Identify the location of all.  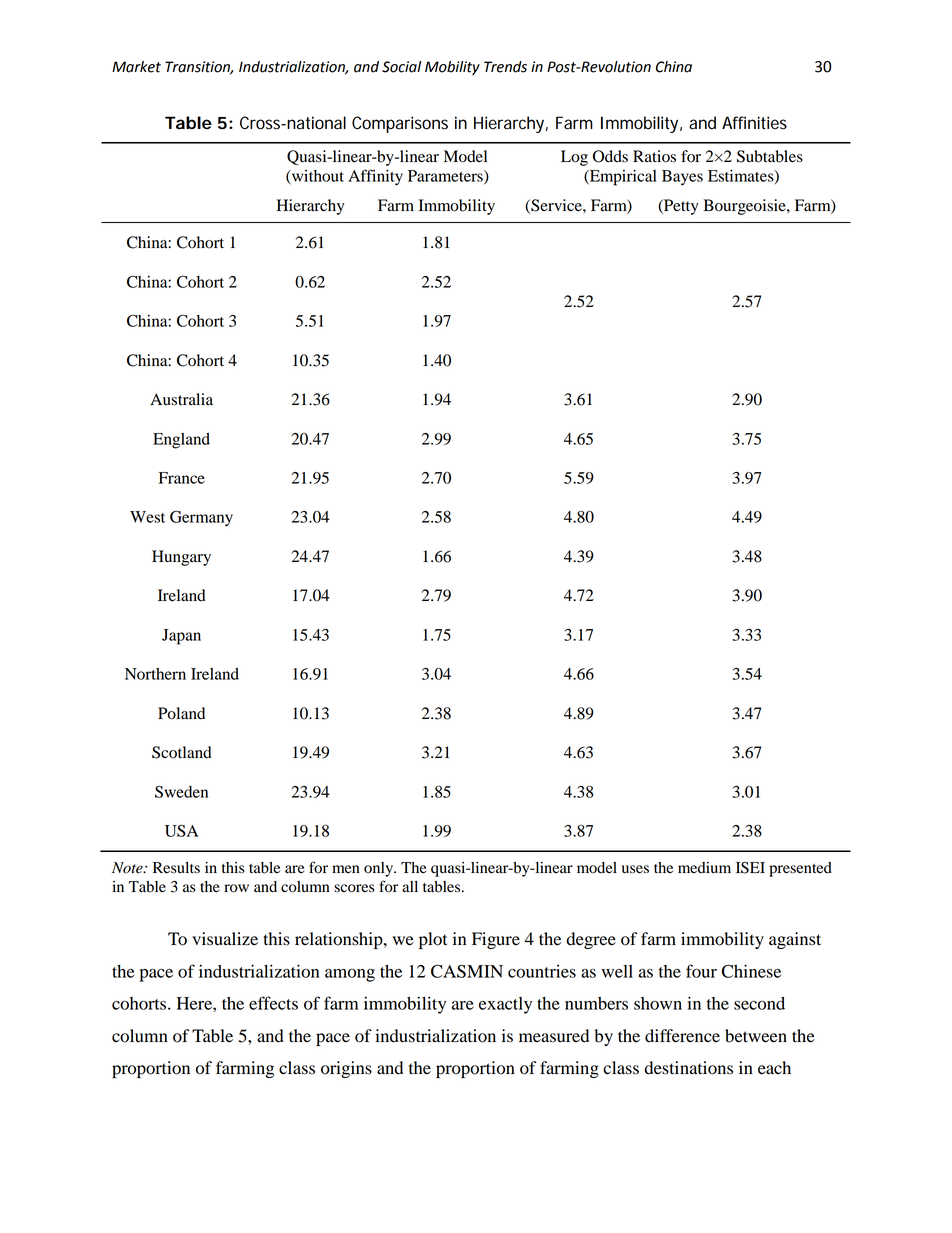
(410, 886).
